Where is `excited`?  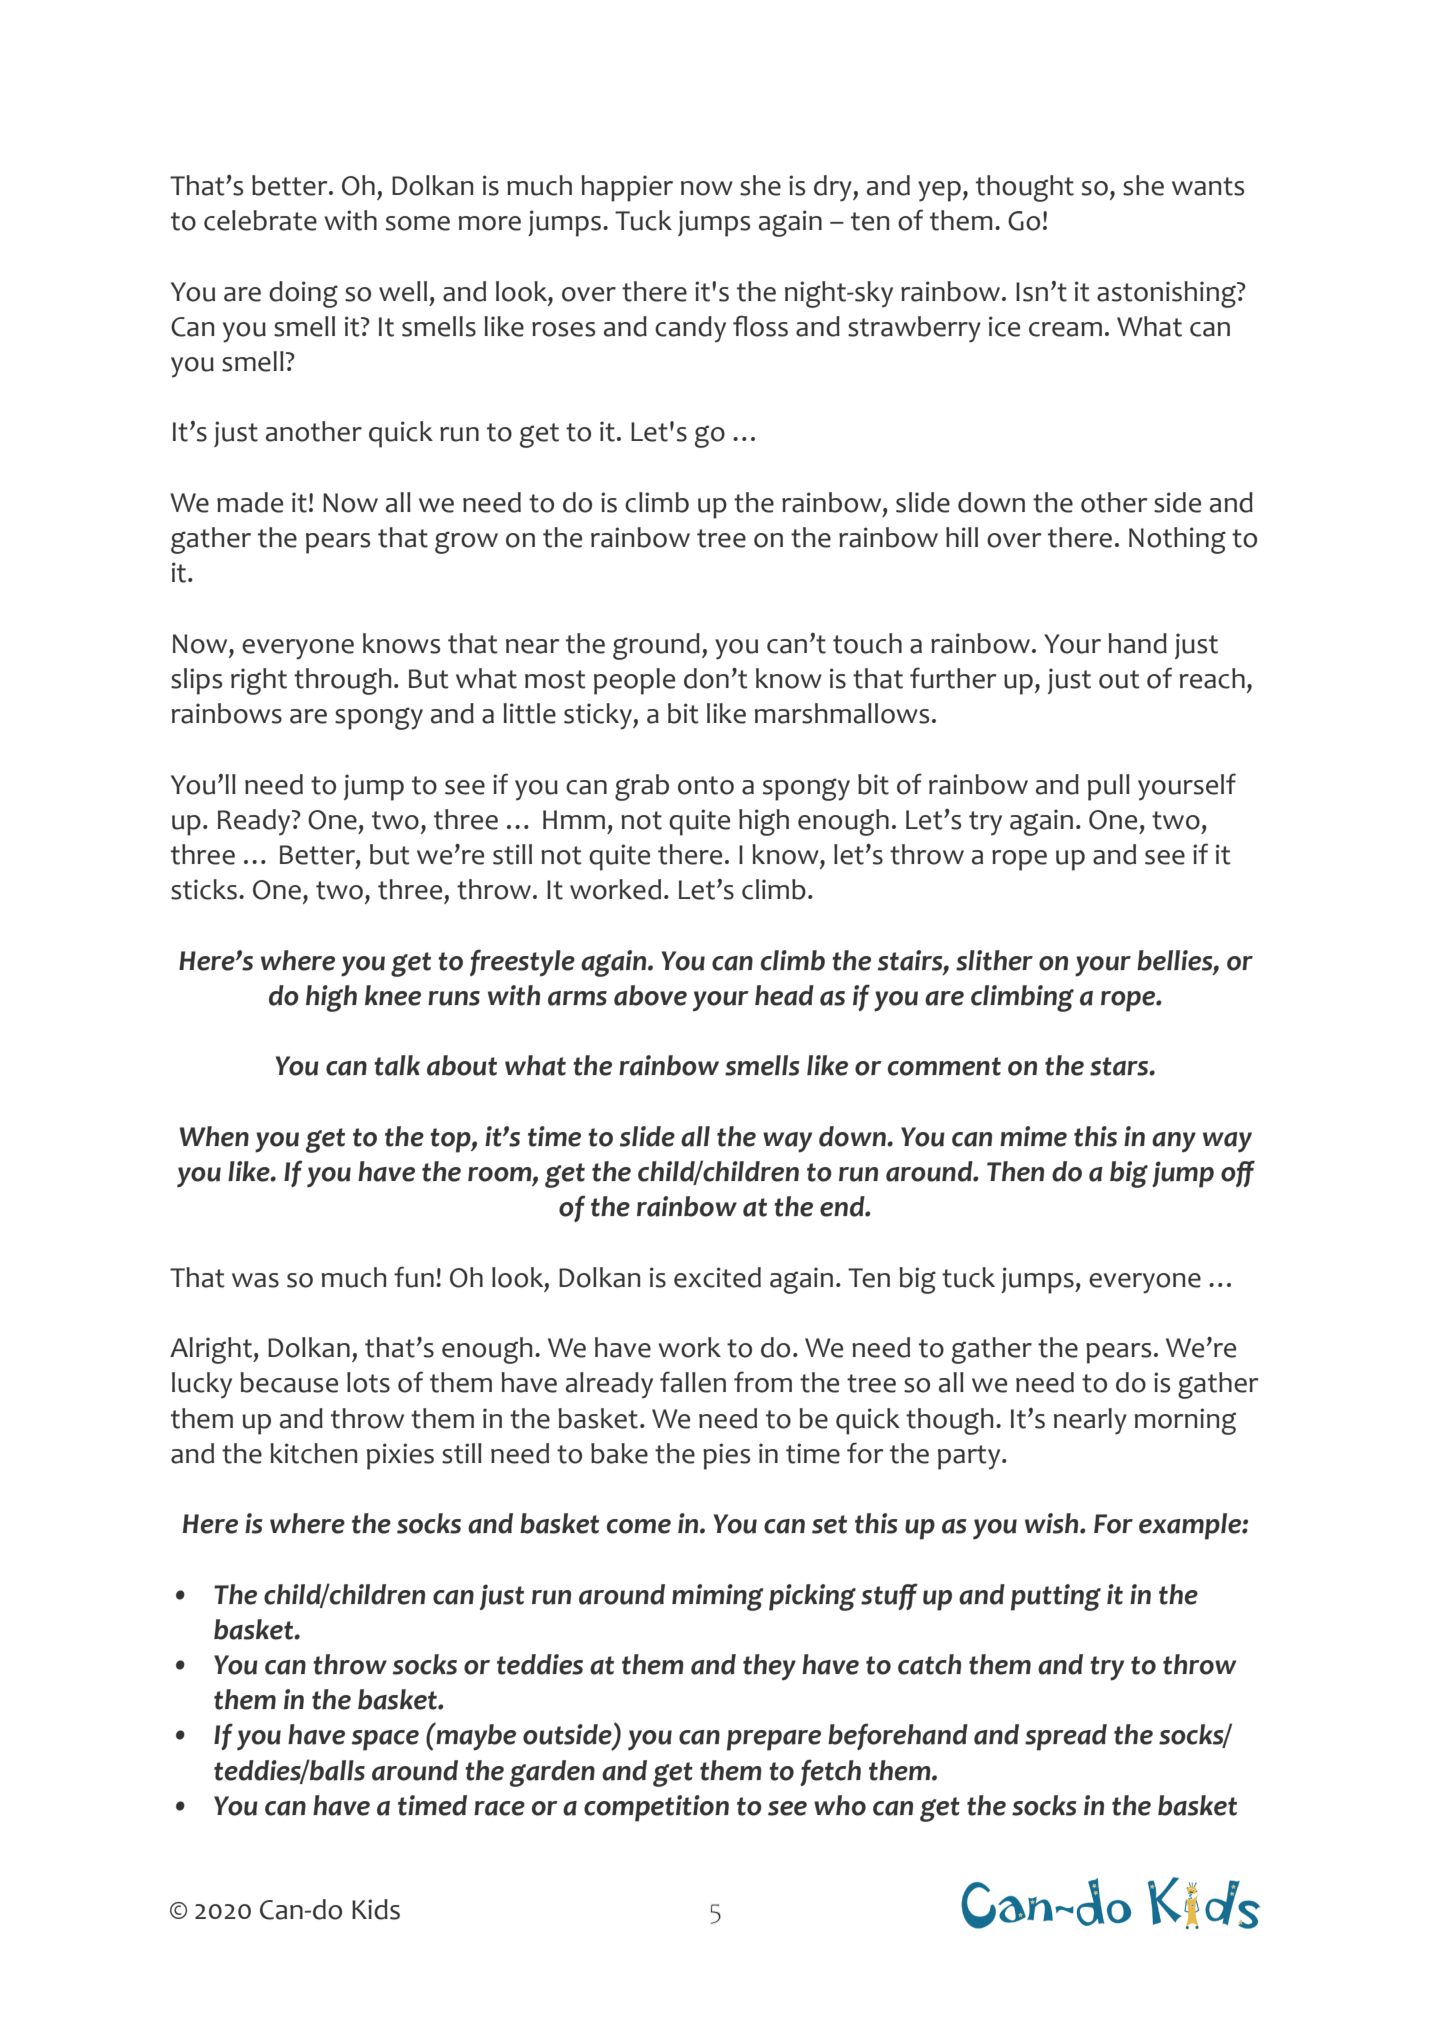
excited is located at coordinates (717, 1277).
